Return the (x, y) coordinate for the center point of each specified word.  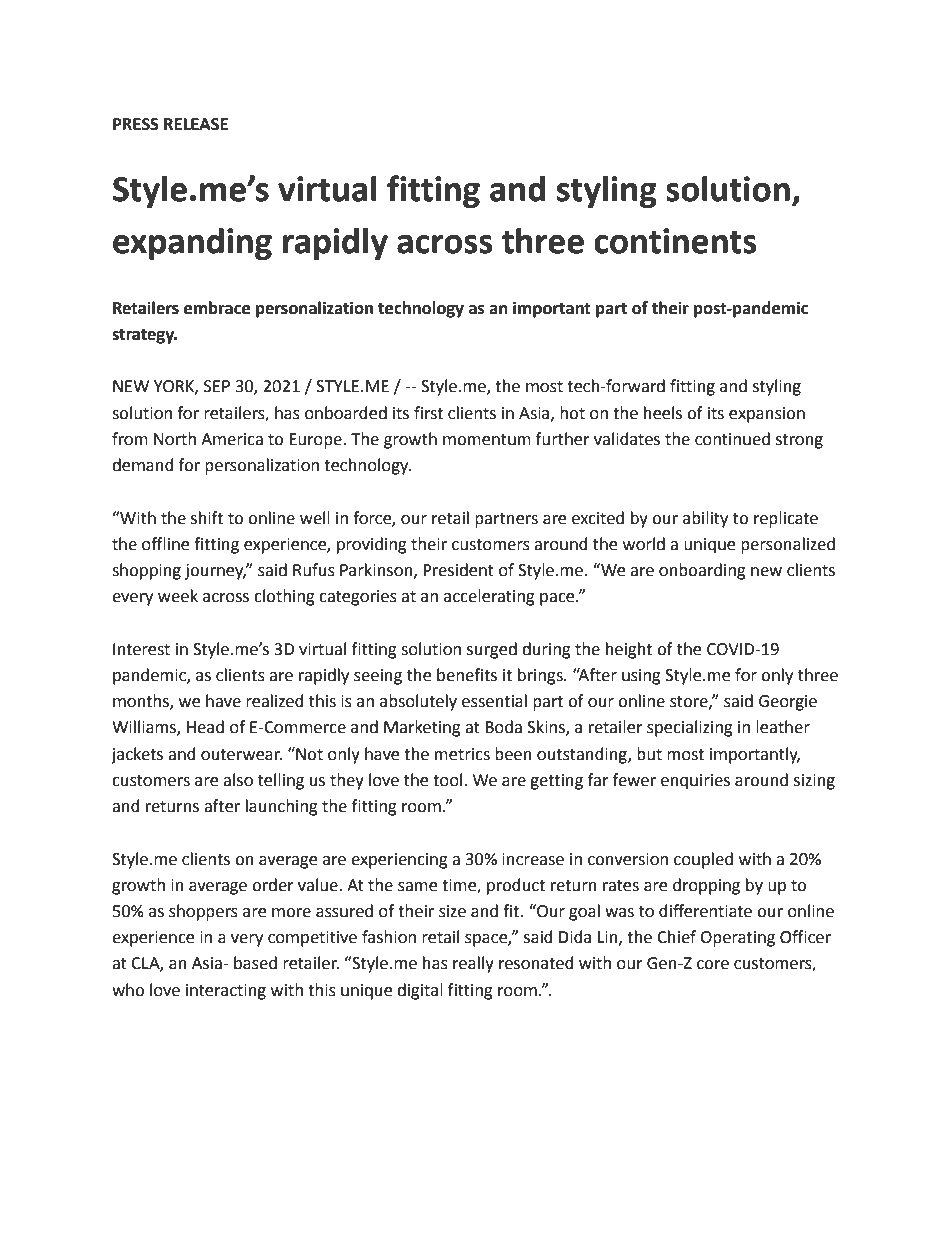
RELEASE (196, 124)
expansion (767, 415)
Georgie (788, 703)
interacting (226, 992)
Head (205, 727)
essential (494, 701)
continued (732, 439)
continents (675, 241)
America (232, 439)
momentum (487, 440)
